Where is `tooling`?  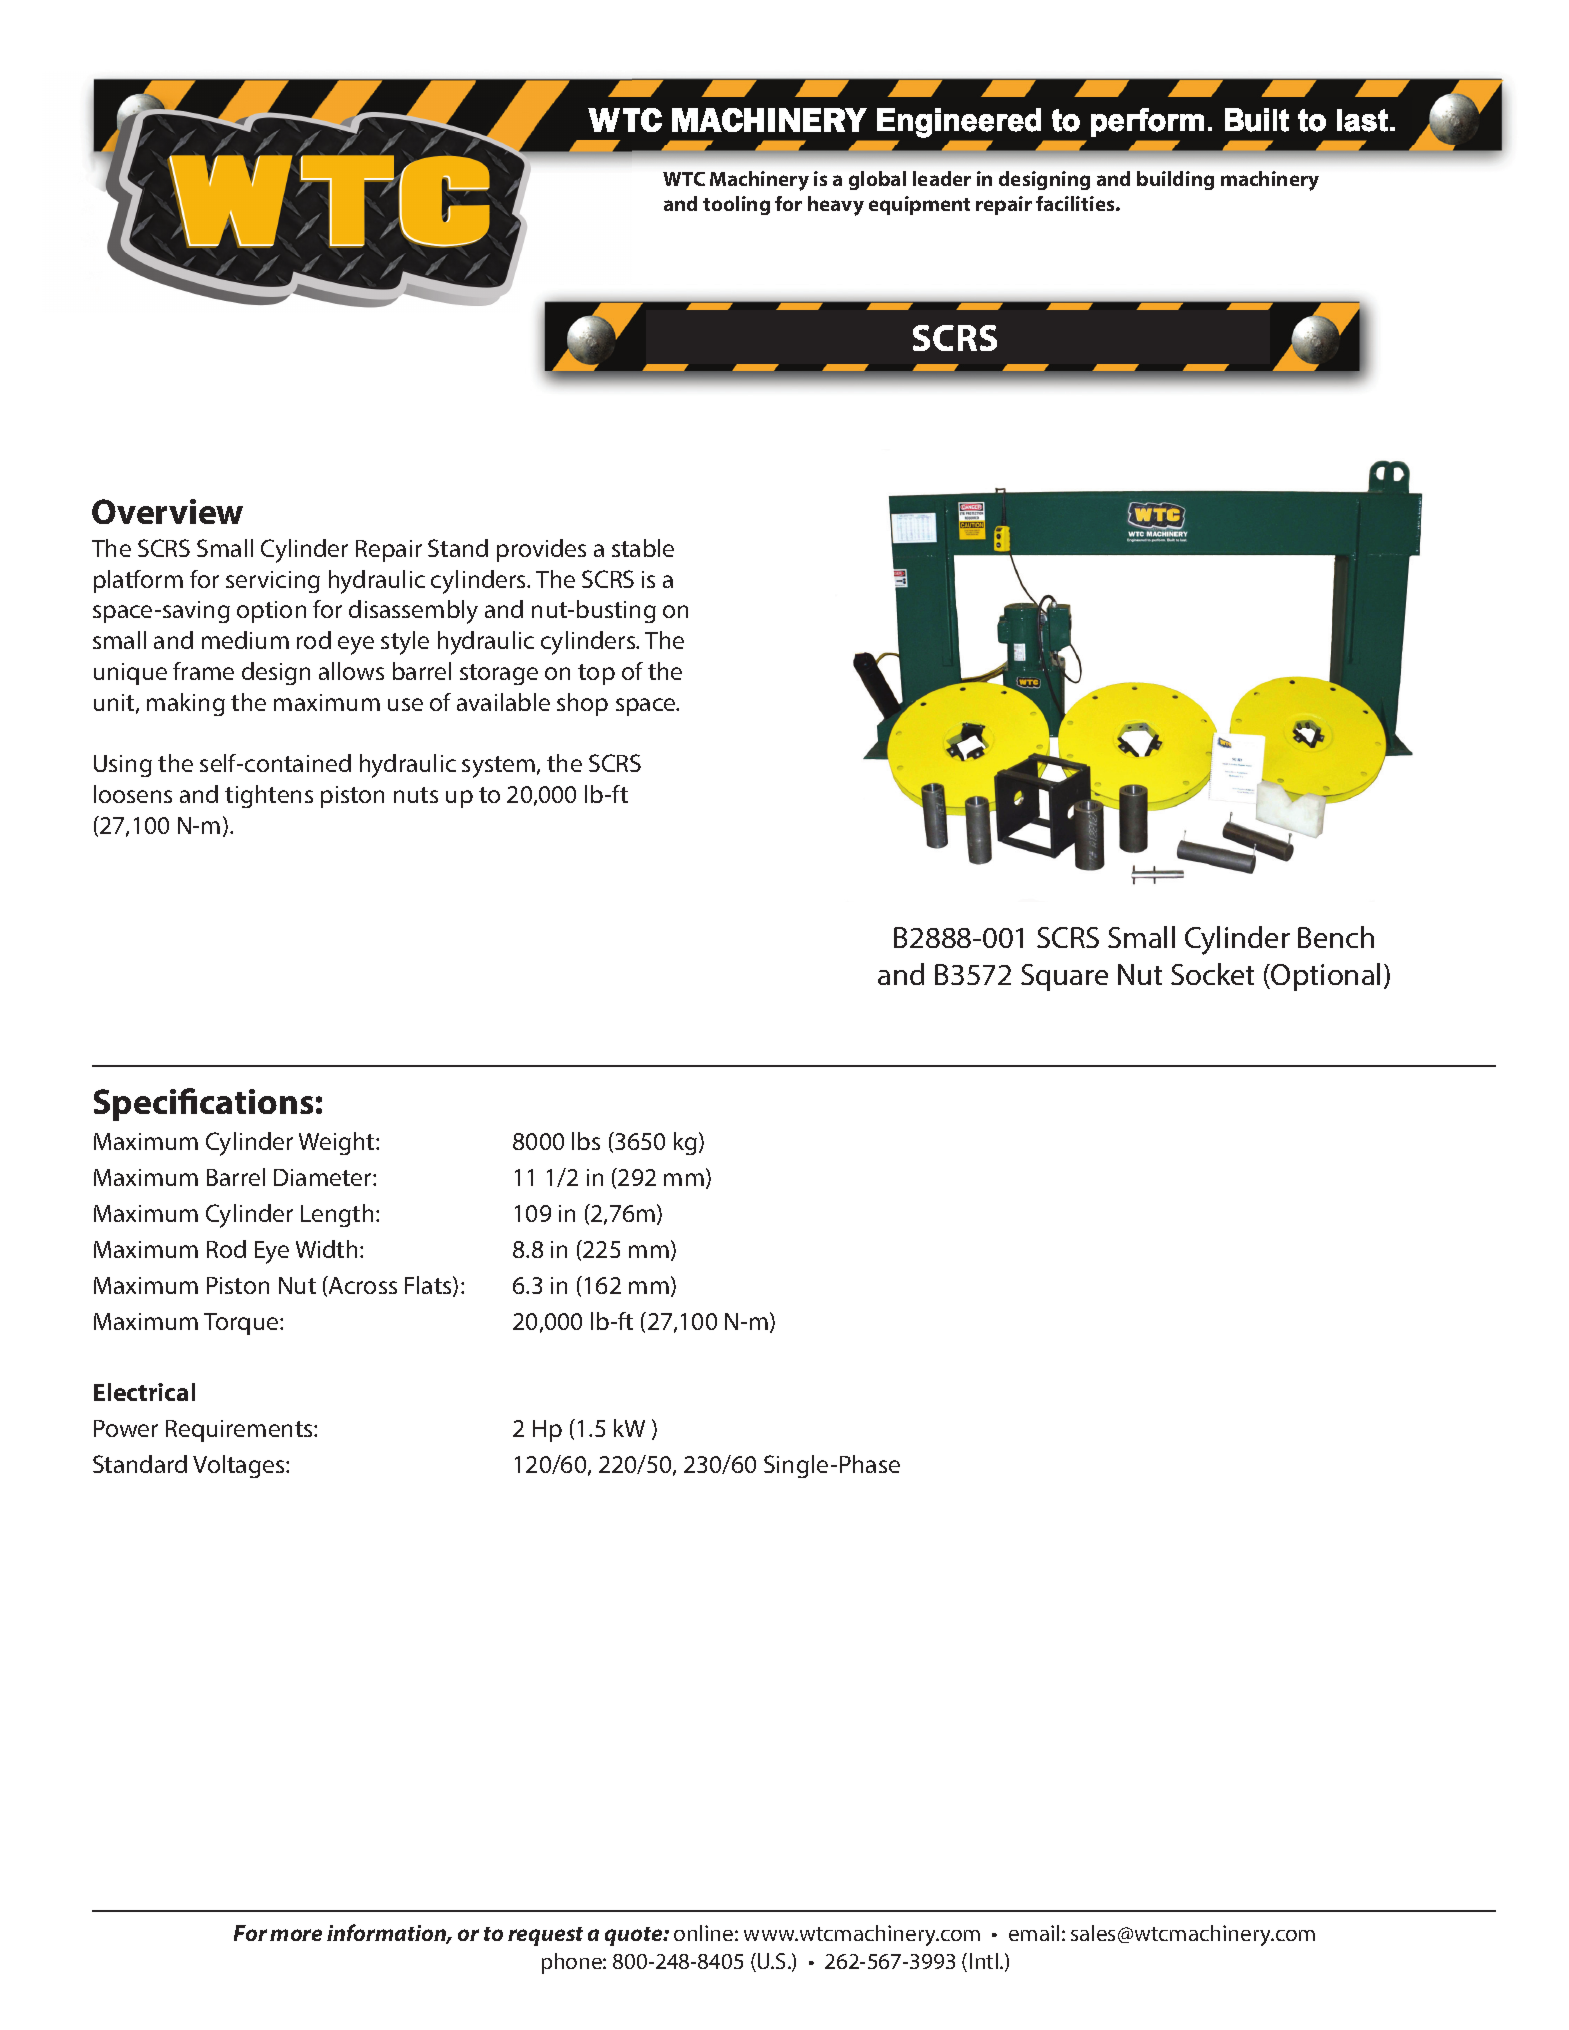 tooling is located at coordinates (736, 205).
